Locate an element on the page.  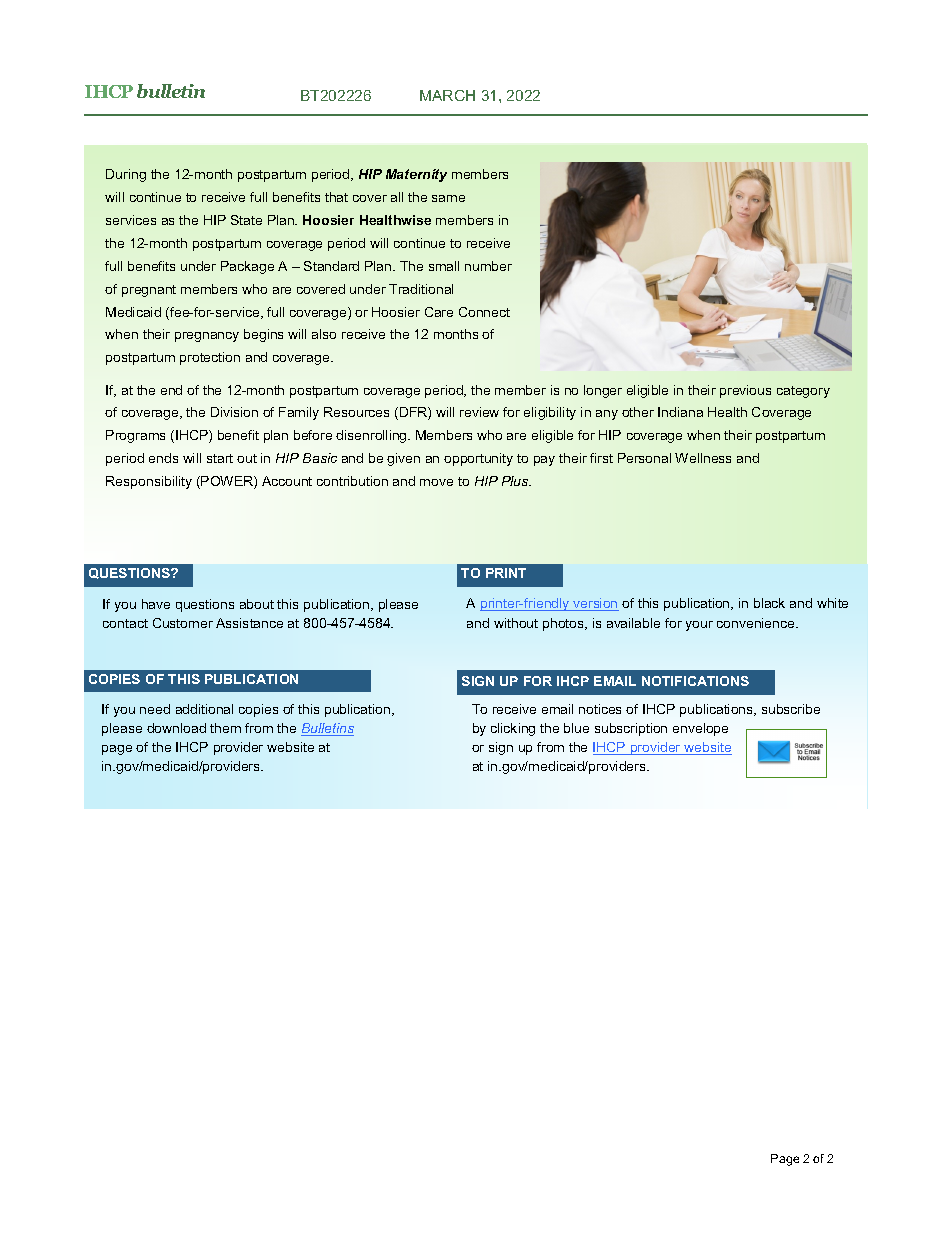
During is located at coordinates (126, 175).
